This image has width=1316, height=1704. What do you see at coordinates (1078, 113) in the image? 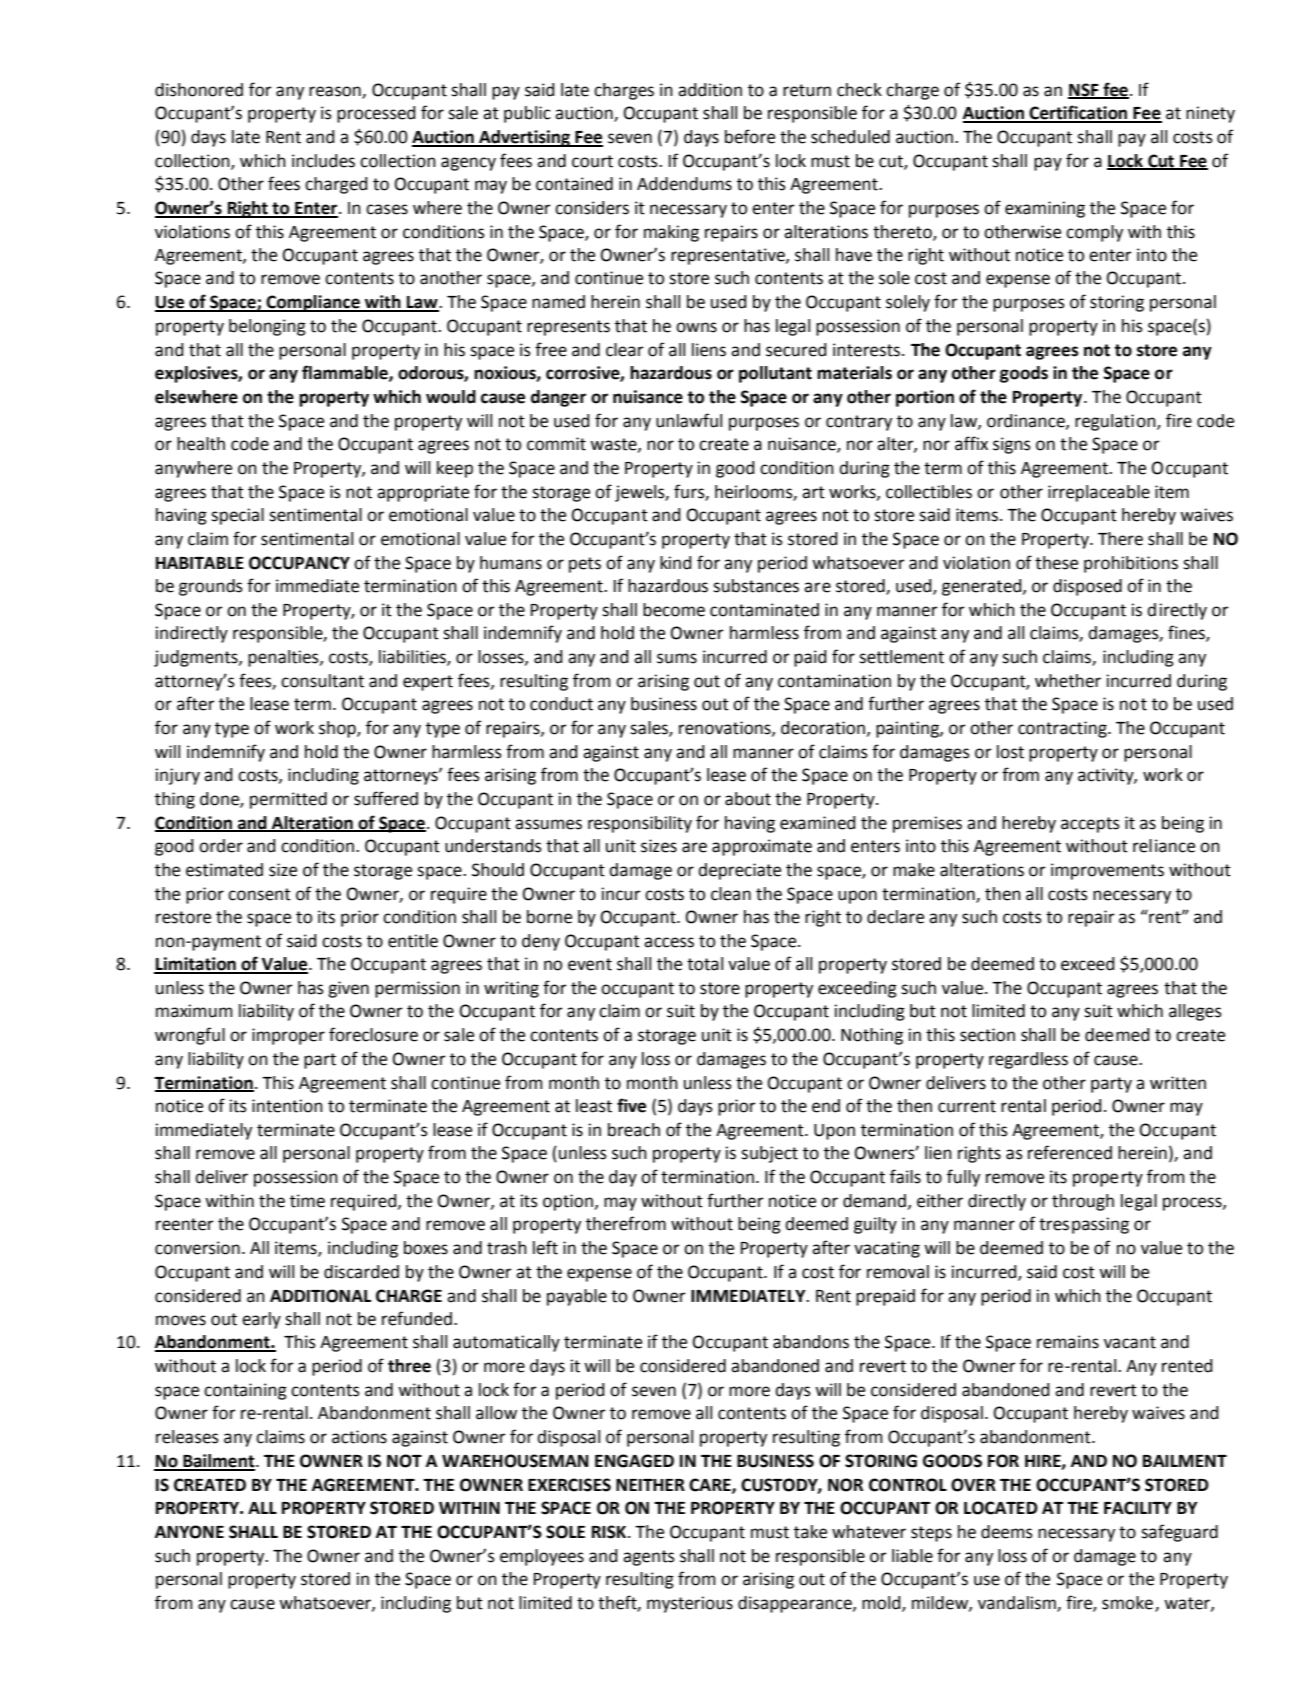
I see `Certification` at bounding box center [1078, 113].
